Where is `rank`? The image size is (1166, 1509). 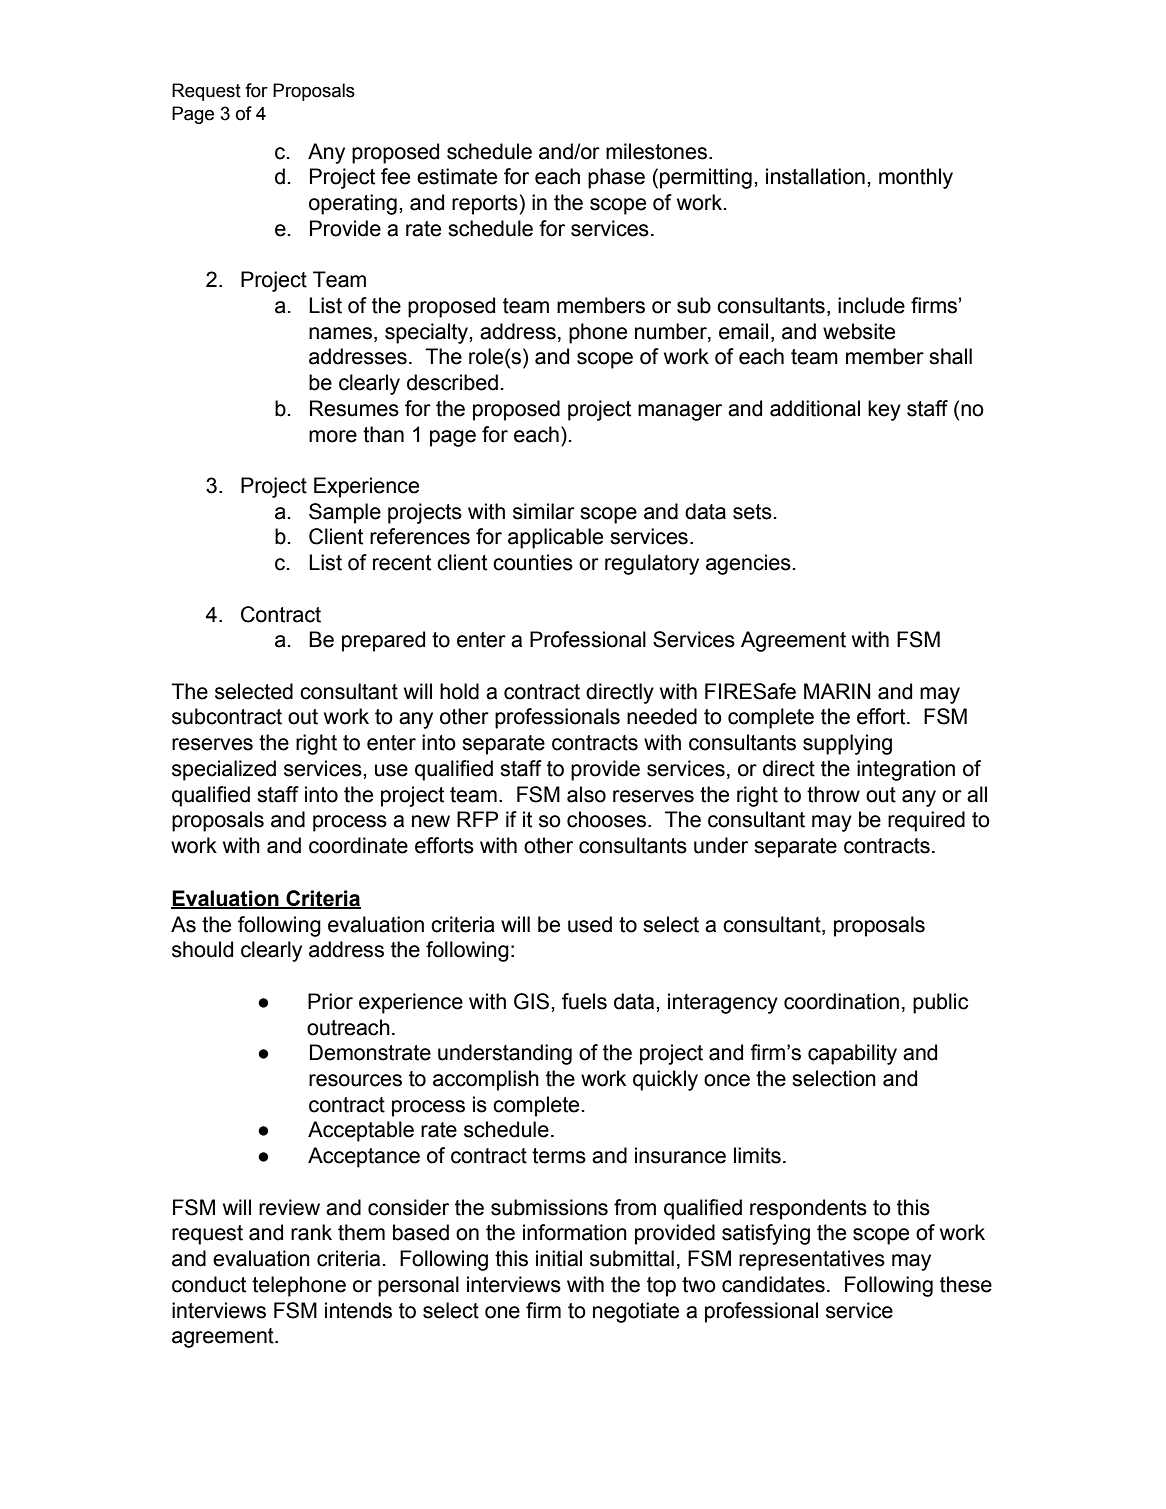 rank is located at coordinates (311, 1232).
